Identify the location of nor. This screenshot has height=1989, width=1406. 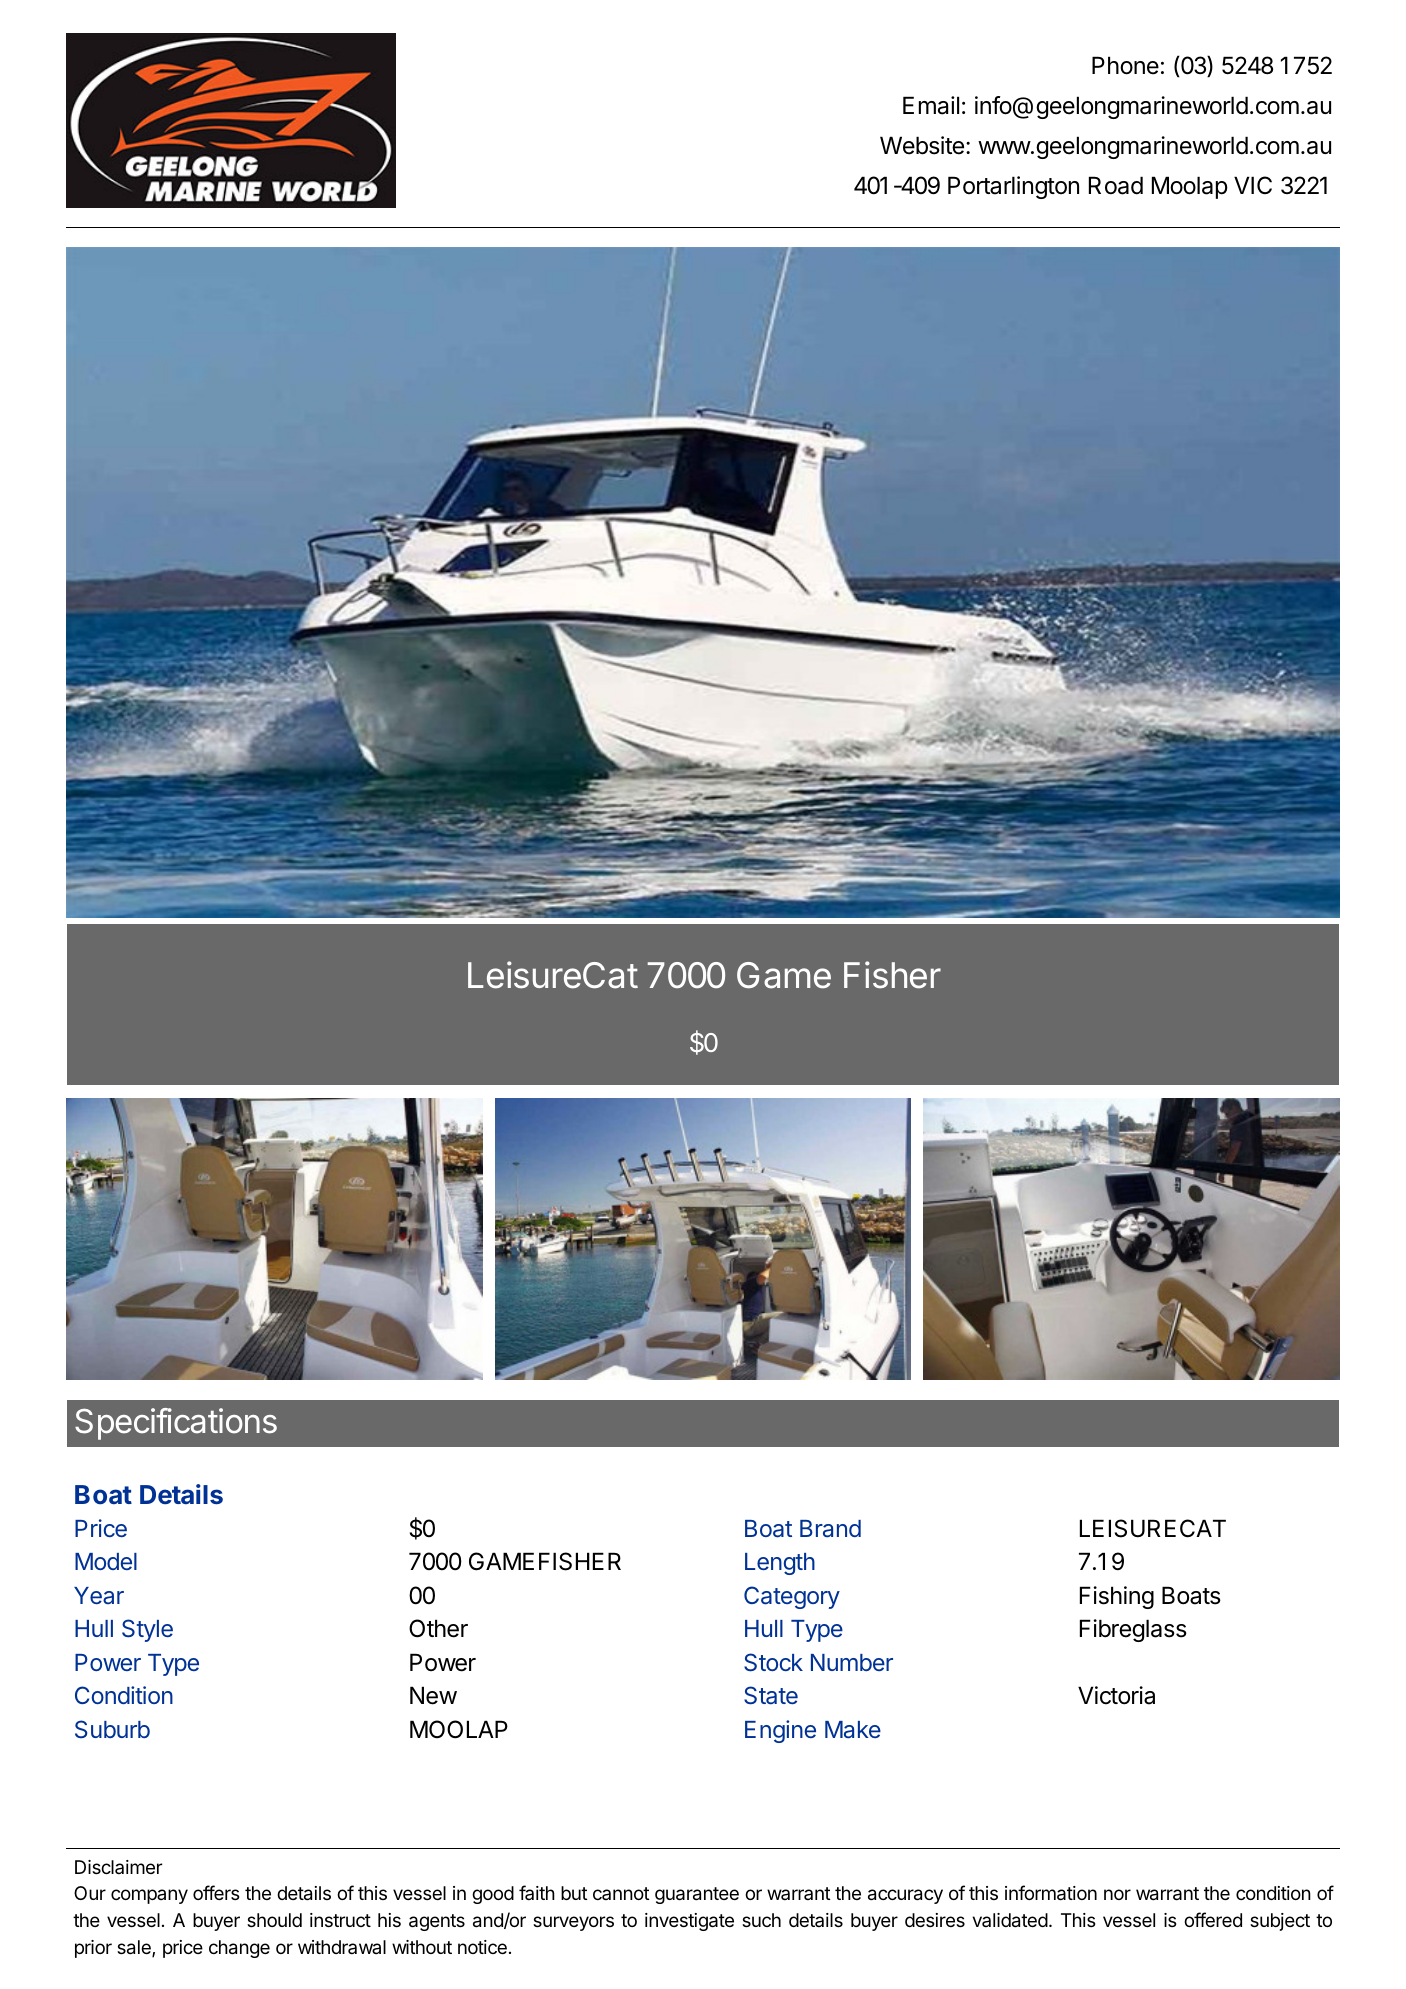
(1117, 1894).
